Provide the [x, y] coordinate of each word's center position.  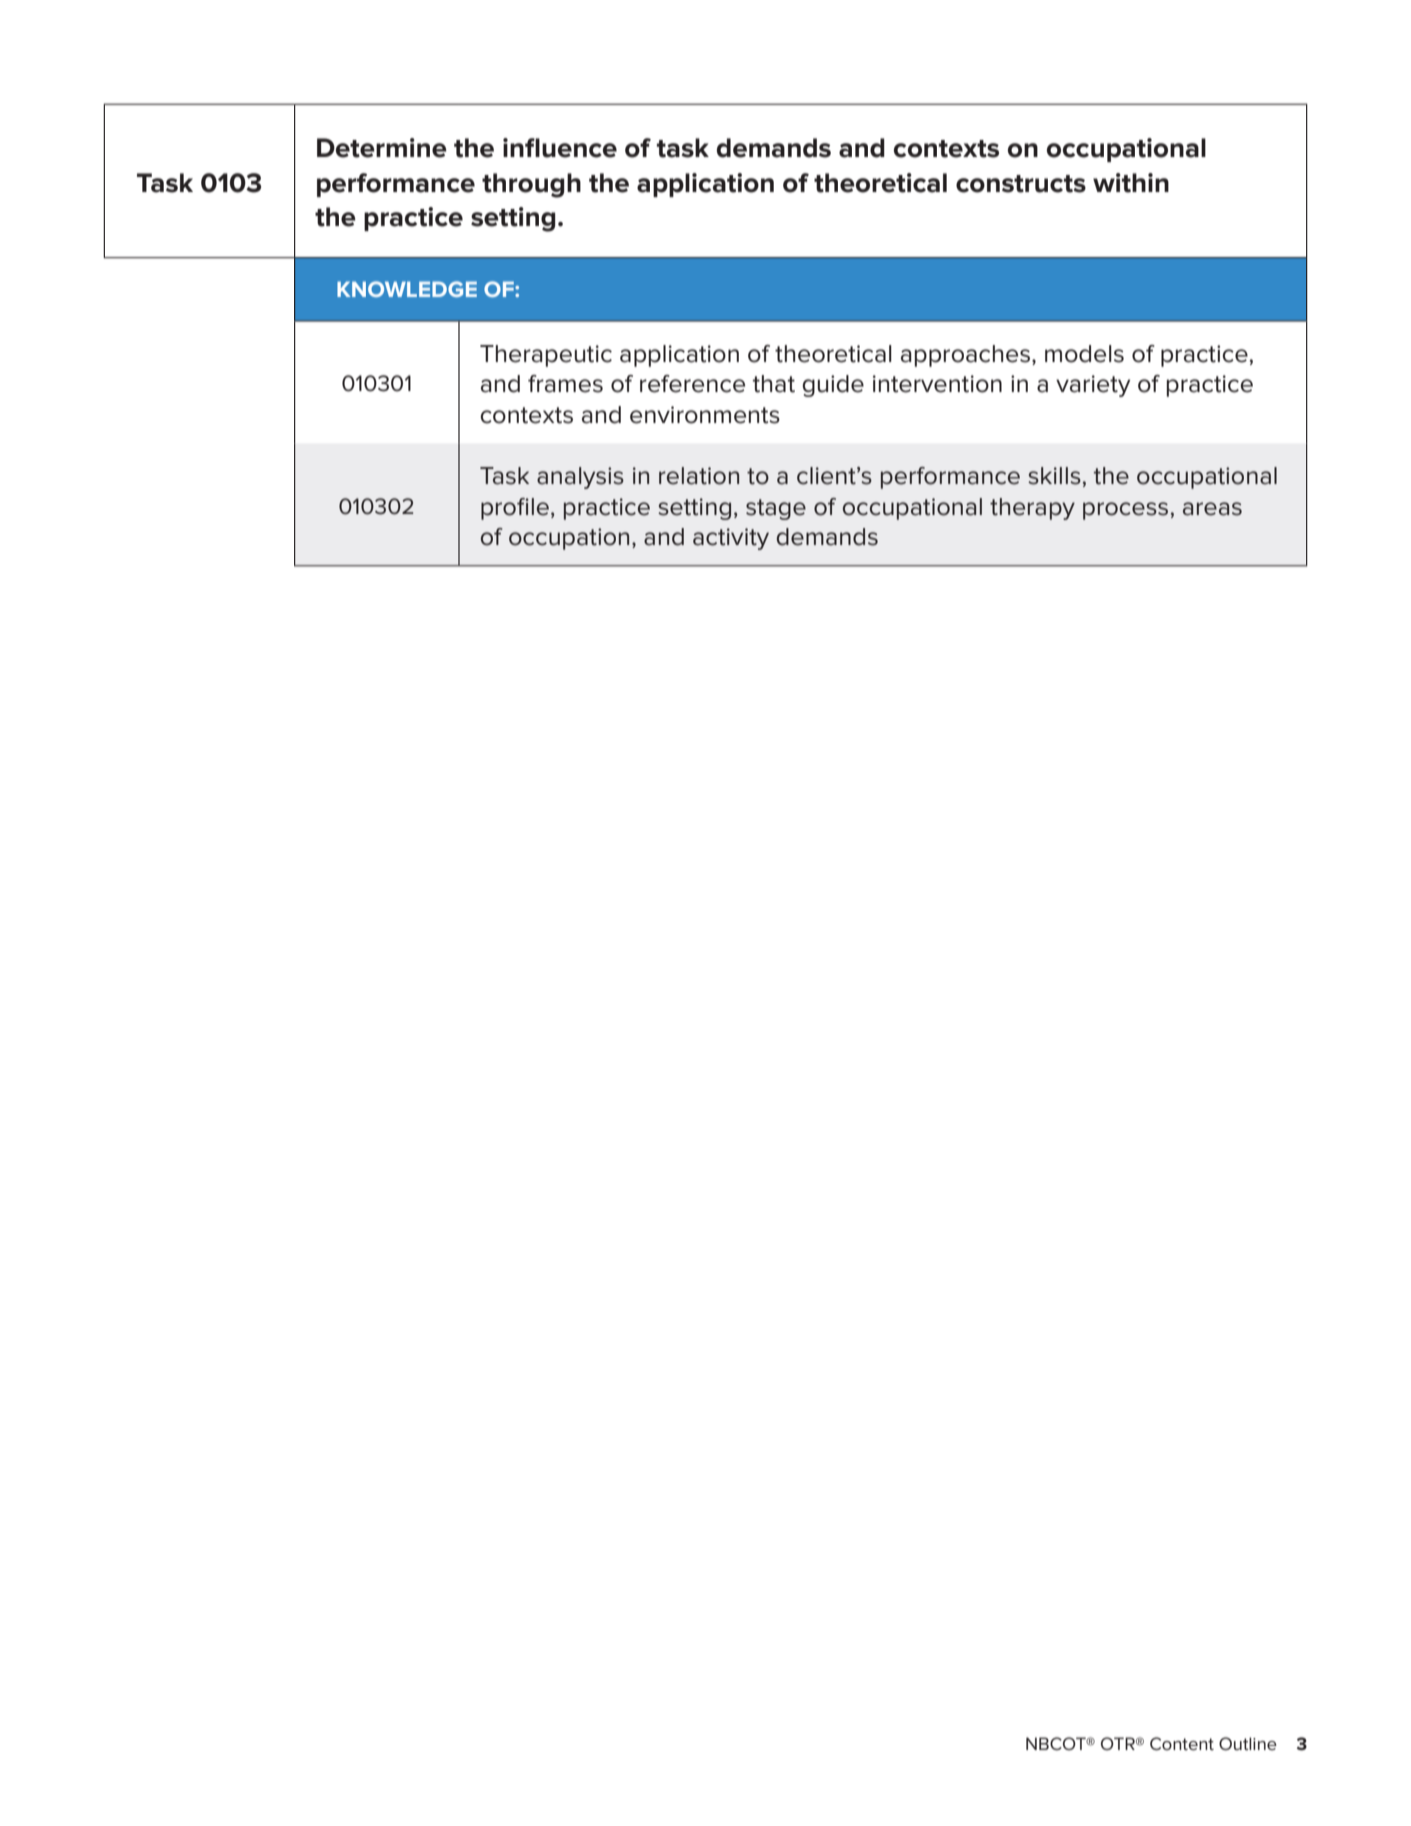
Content [1182, 1744]
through [531, 185]
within [1131, 183]
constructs [1021, 184]
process [1125, 511]
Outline [1248, 1743]
